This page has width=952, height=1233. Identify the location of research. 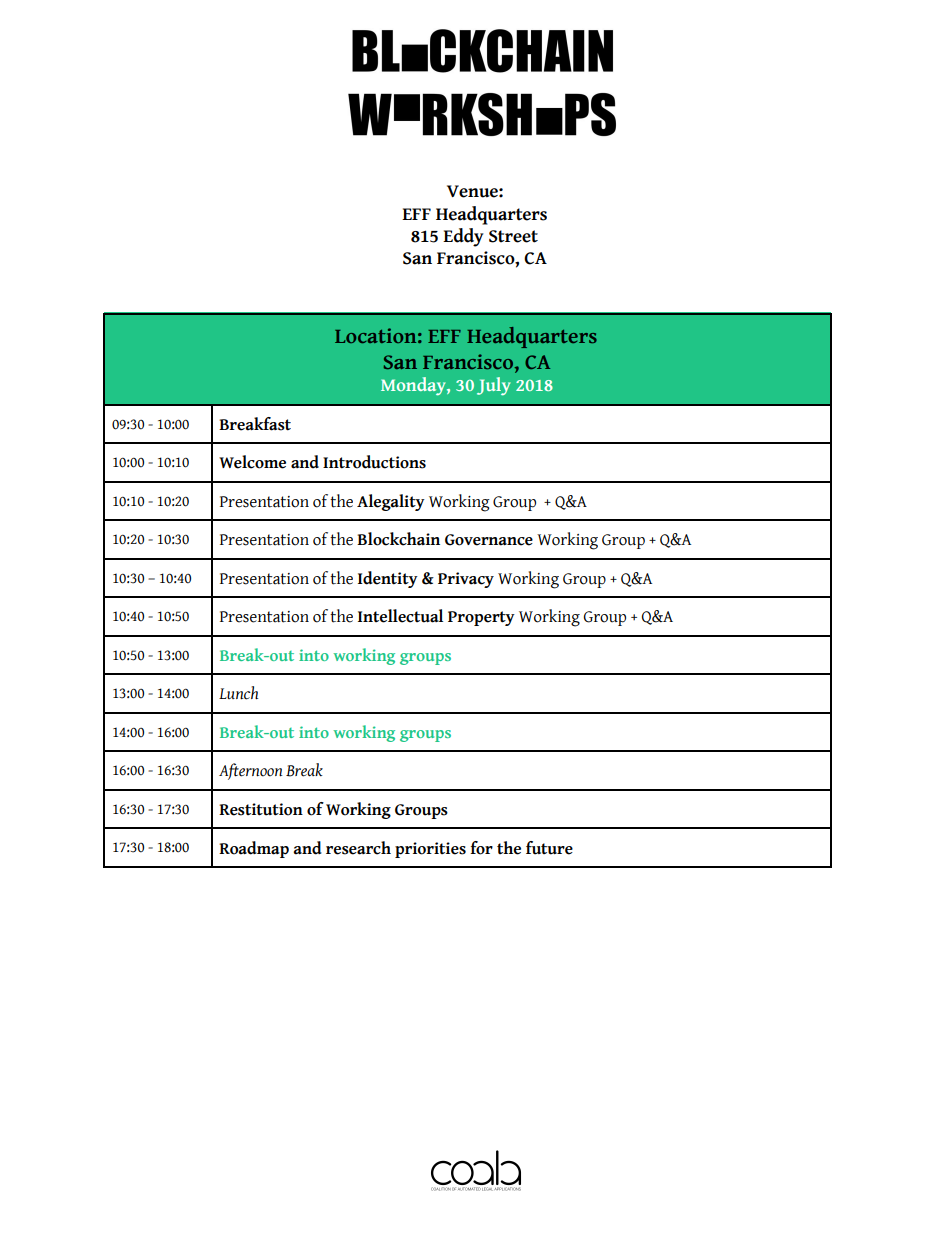
(358, 848).
